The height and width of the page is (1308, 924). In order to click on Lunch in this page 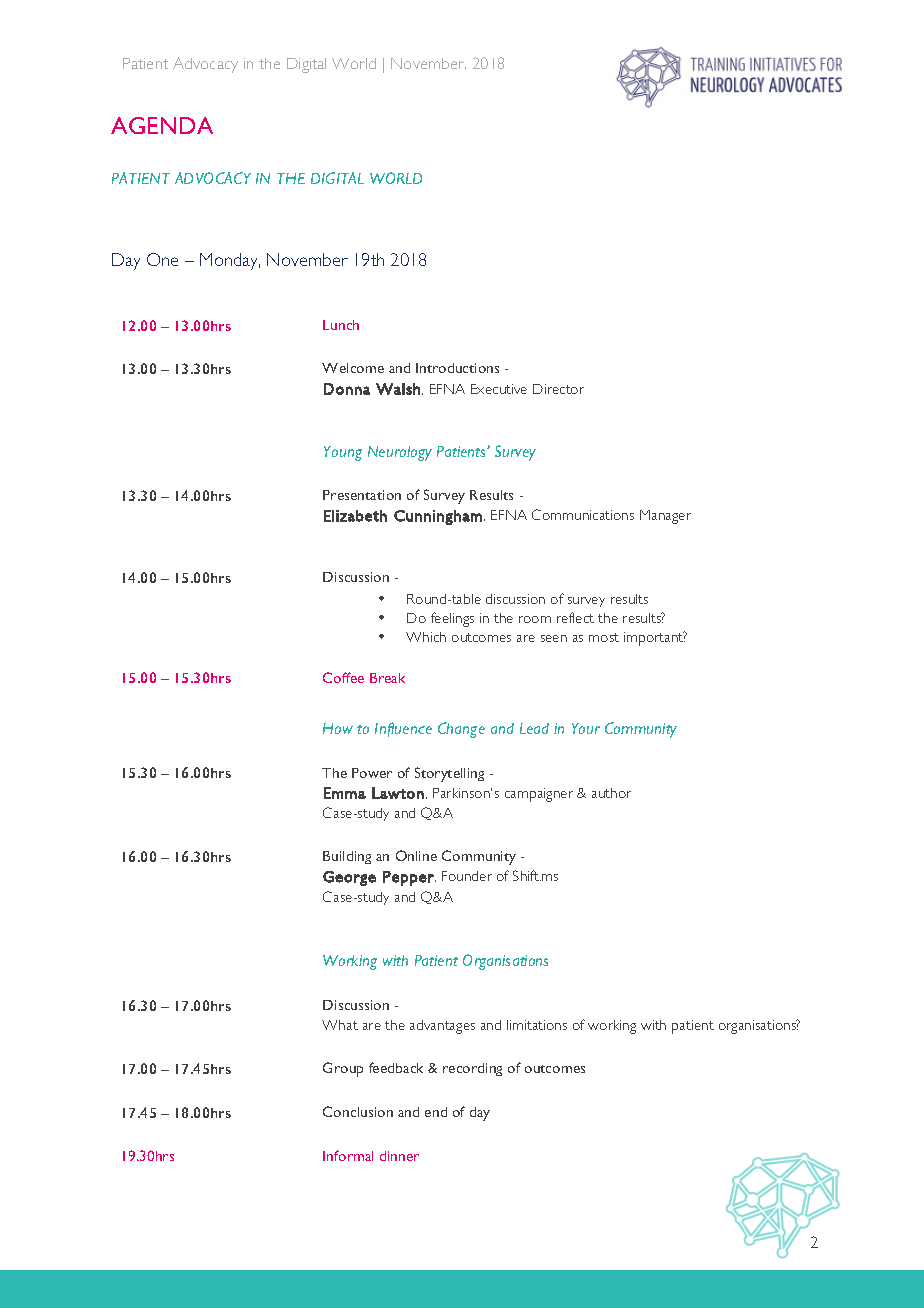, I will do `click(341, 325)`.
